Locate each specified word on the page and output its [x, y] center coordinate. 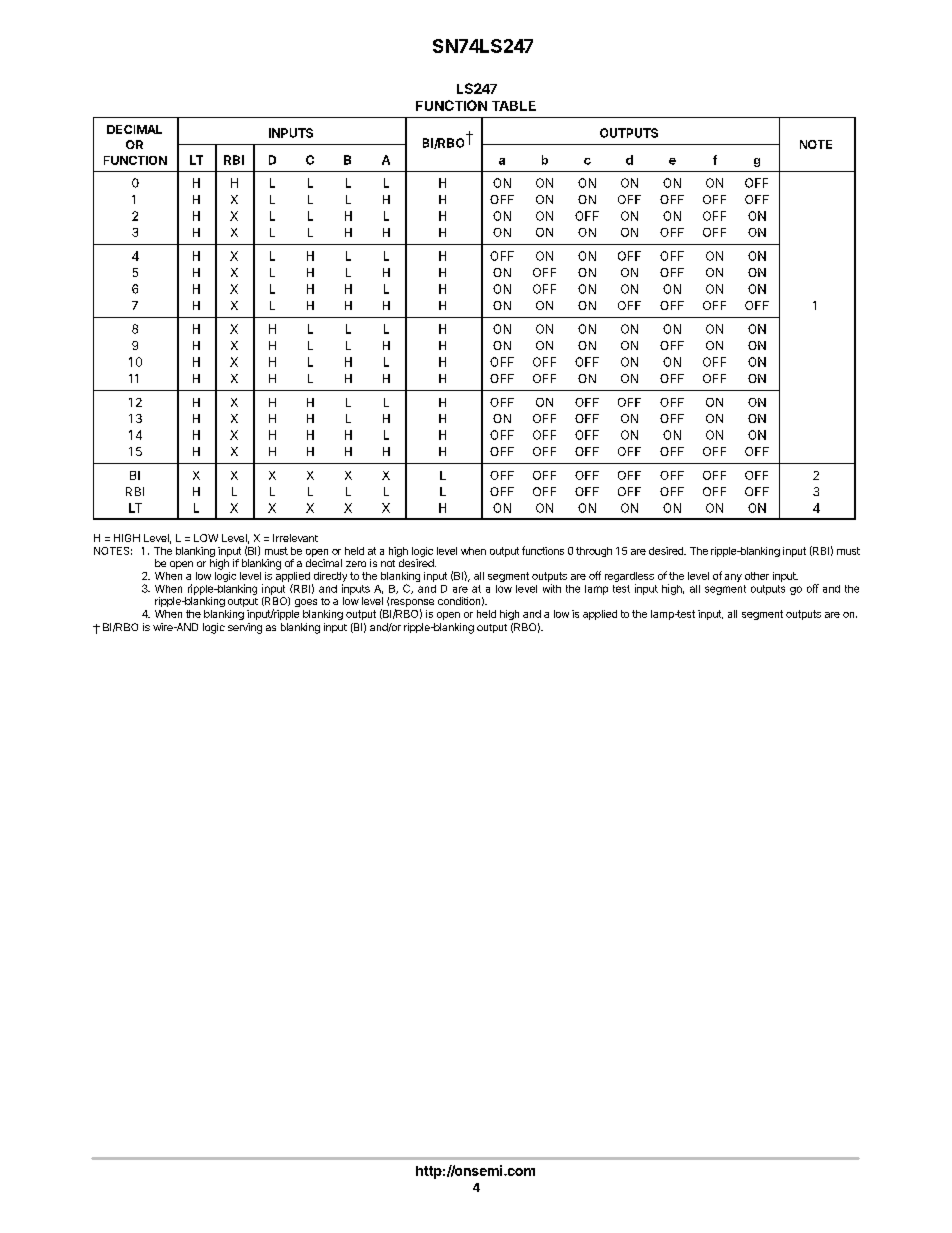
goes [306, 603]
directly [329, 578]
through [594, 552]
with [552, 588]
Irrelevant [295, 538]
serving [245, 628]
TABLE [514, 106]
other [757, 576]
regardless [629, 578]
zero [356, 564]
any [733, 578]
